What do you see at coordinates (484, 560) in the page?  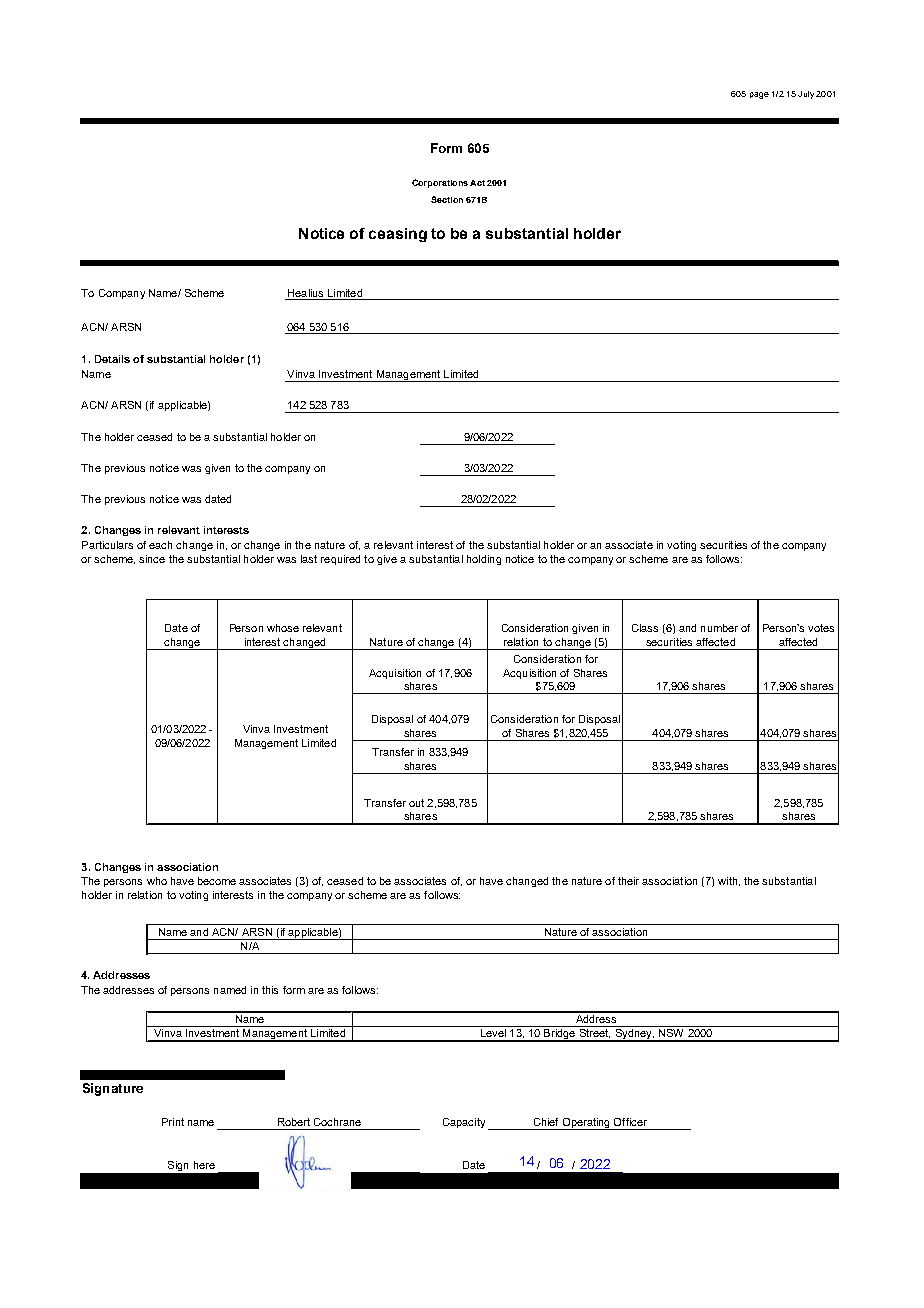 I see `holding` at bounding box center [484, 560].
